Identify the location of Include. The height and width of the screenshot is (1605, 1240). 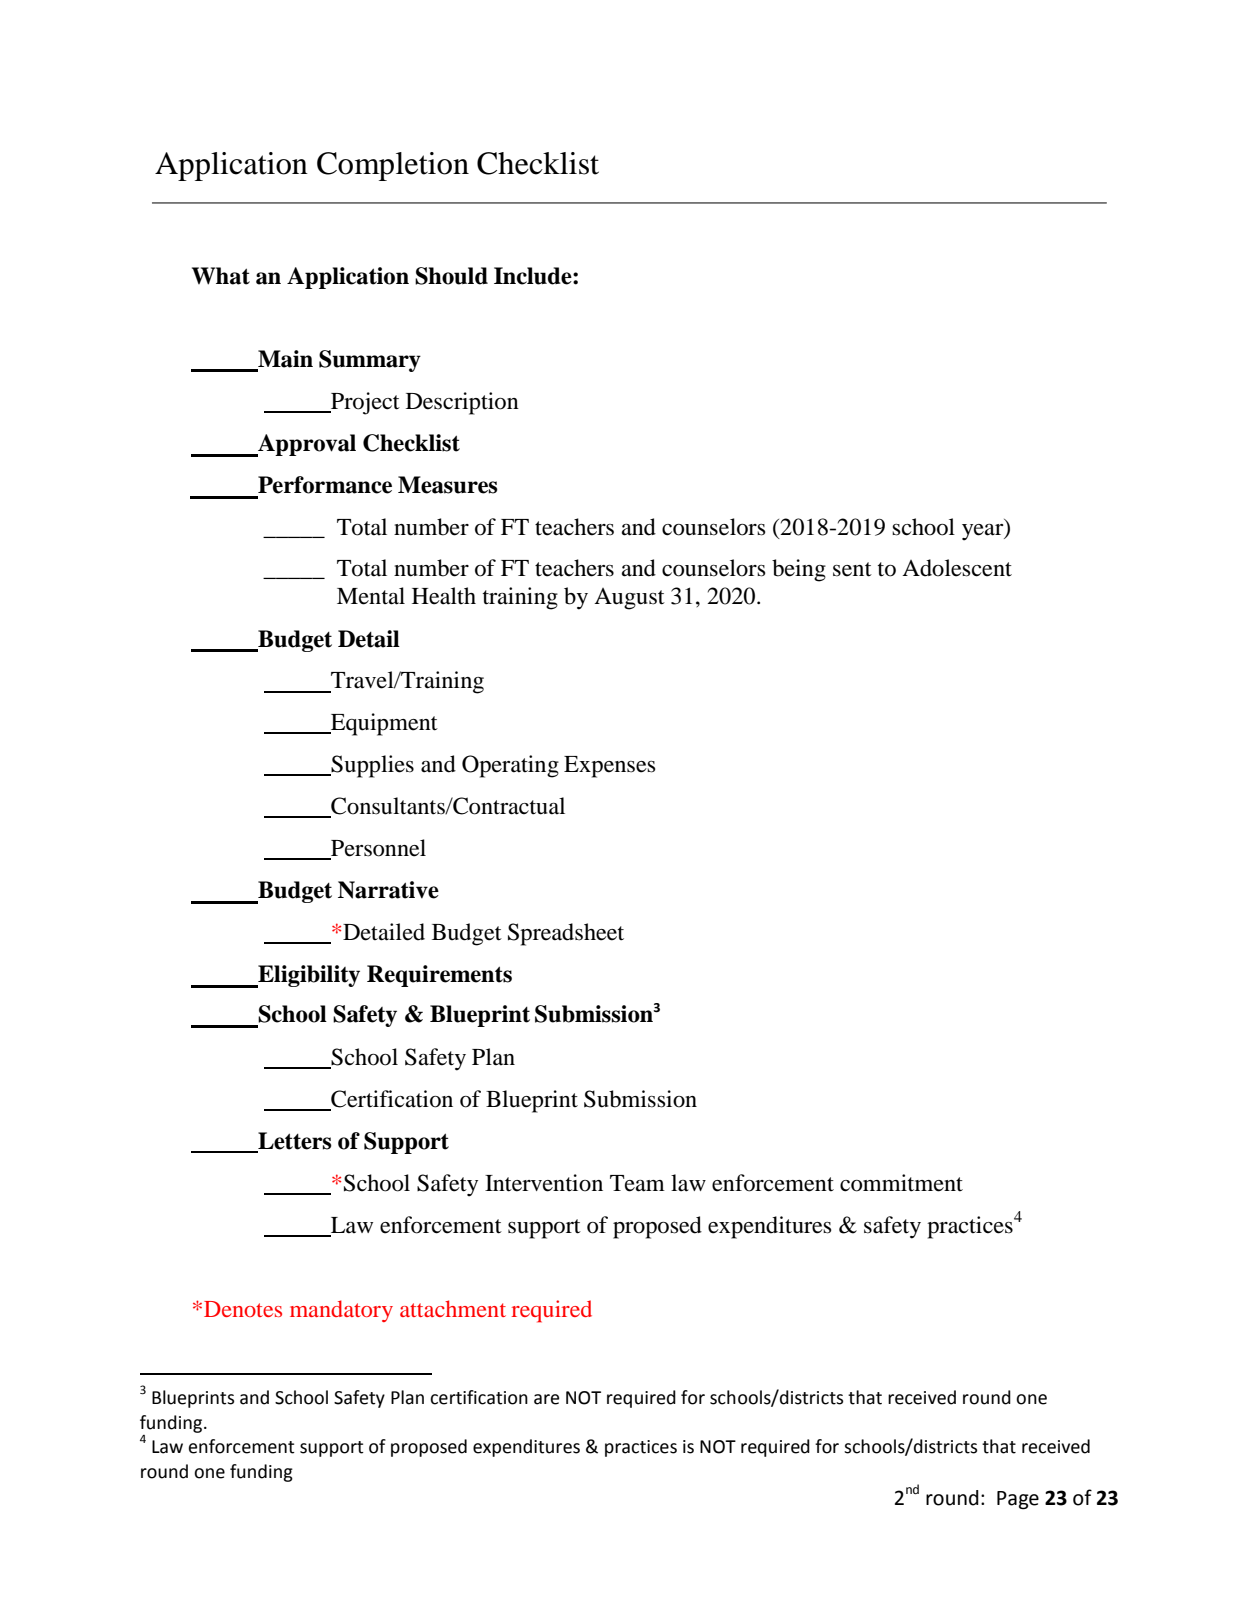
(534, 276).
